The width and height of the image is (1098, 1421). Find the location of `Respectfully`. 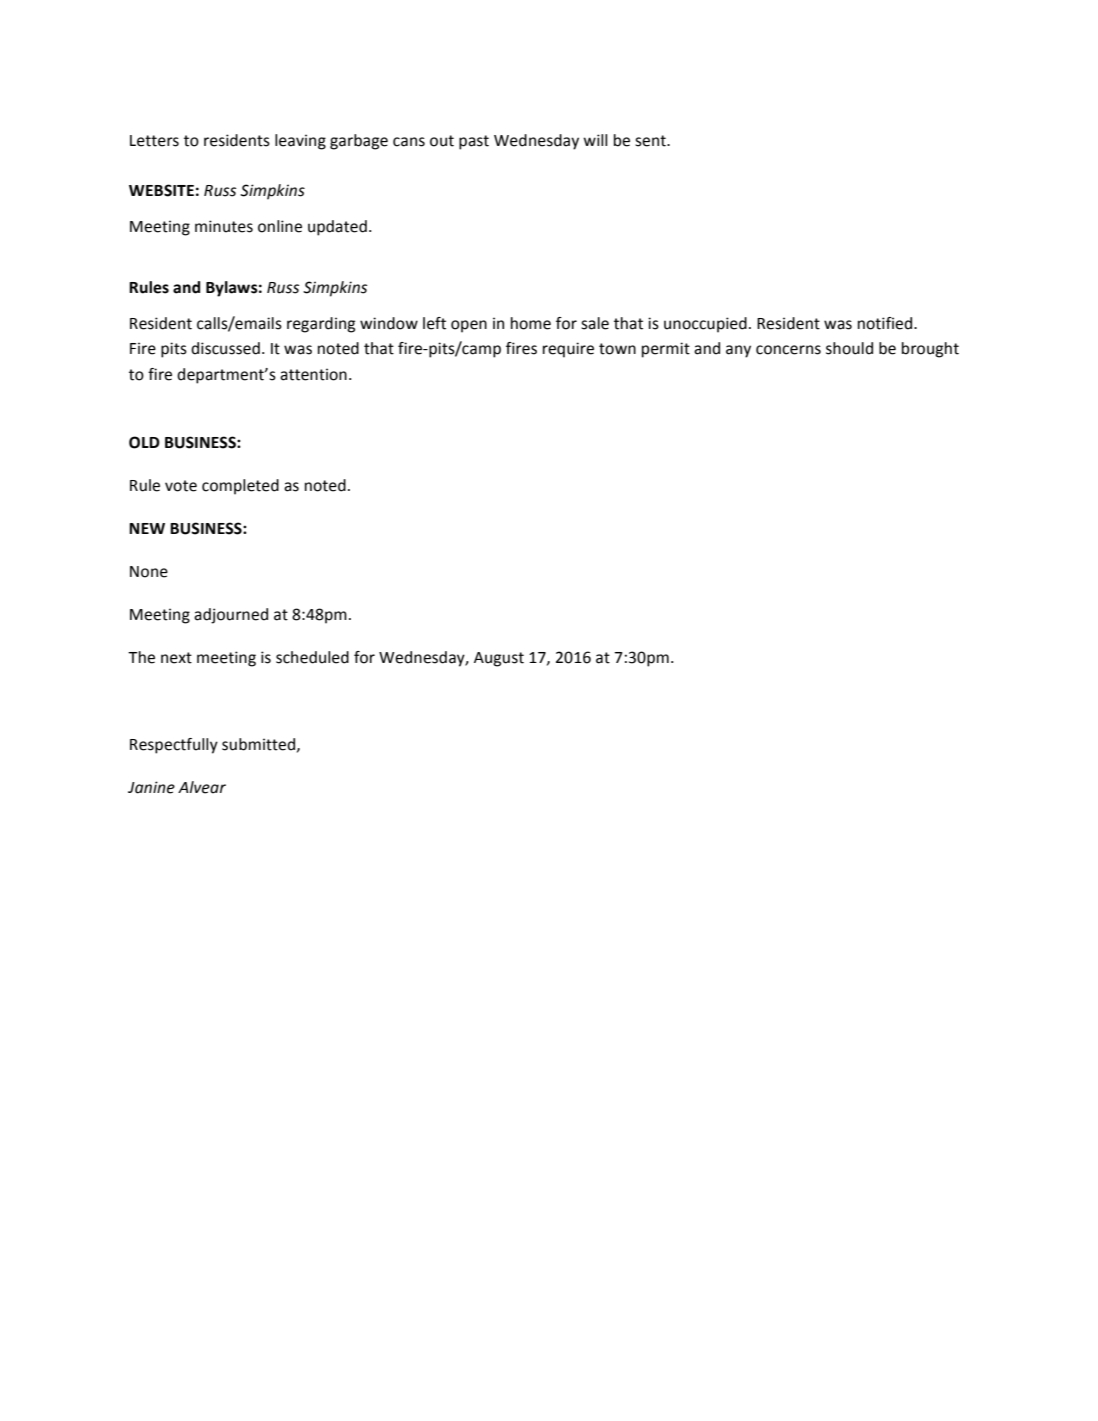

Respectfully is located at coordinates (174, 746).
